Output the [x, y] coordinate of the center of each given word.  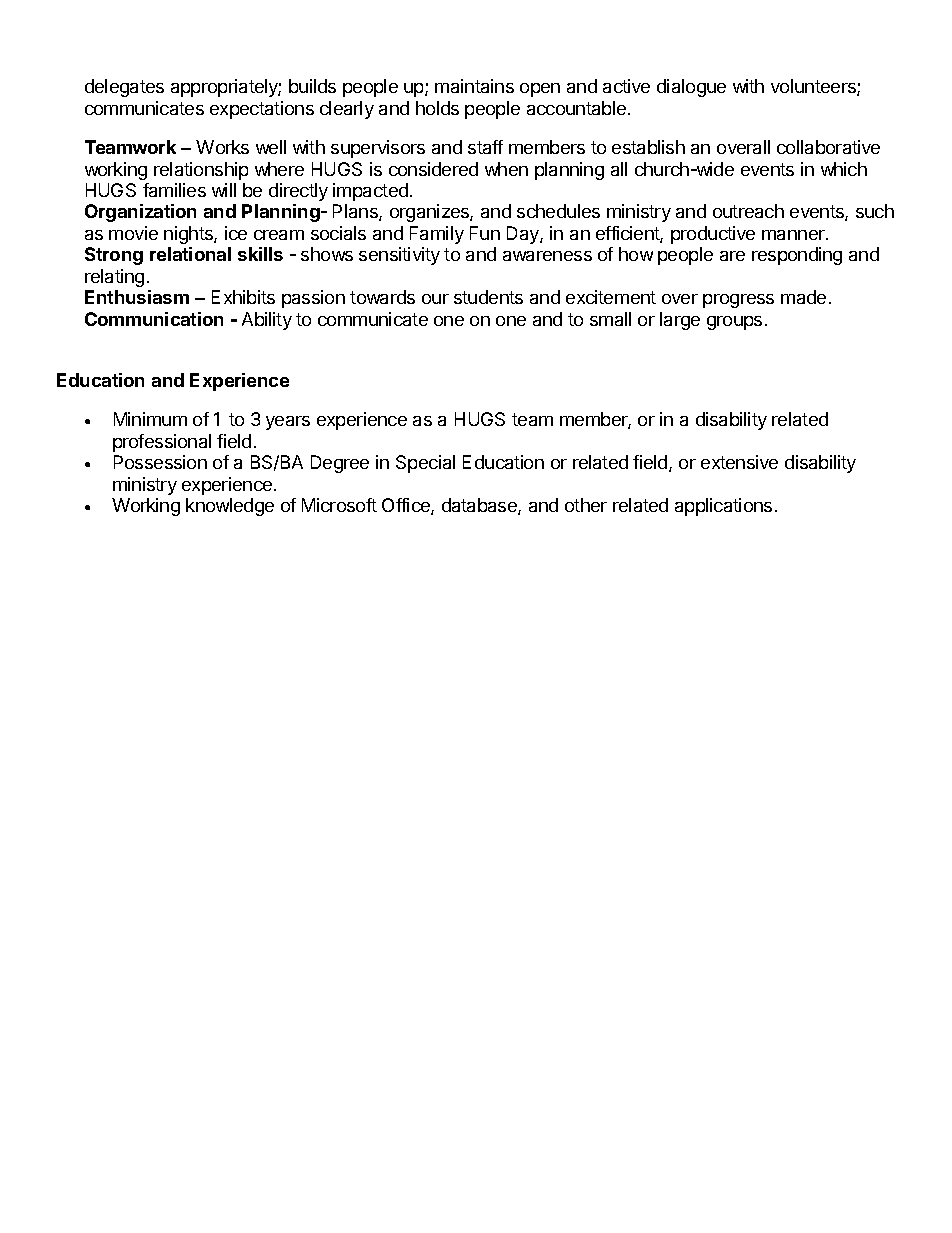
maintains [474, 86]
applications [723, 507]
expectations [262, 110]
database [480, 506]
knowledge [230, 507]
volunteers [814, 87]
